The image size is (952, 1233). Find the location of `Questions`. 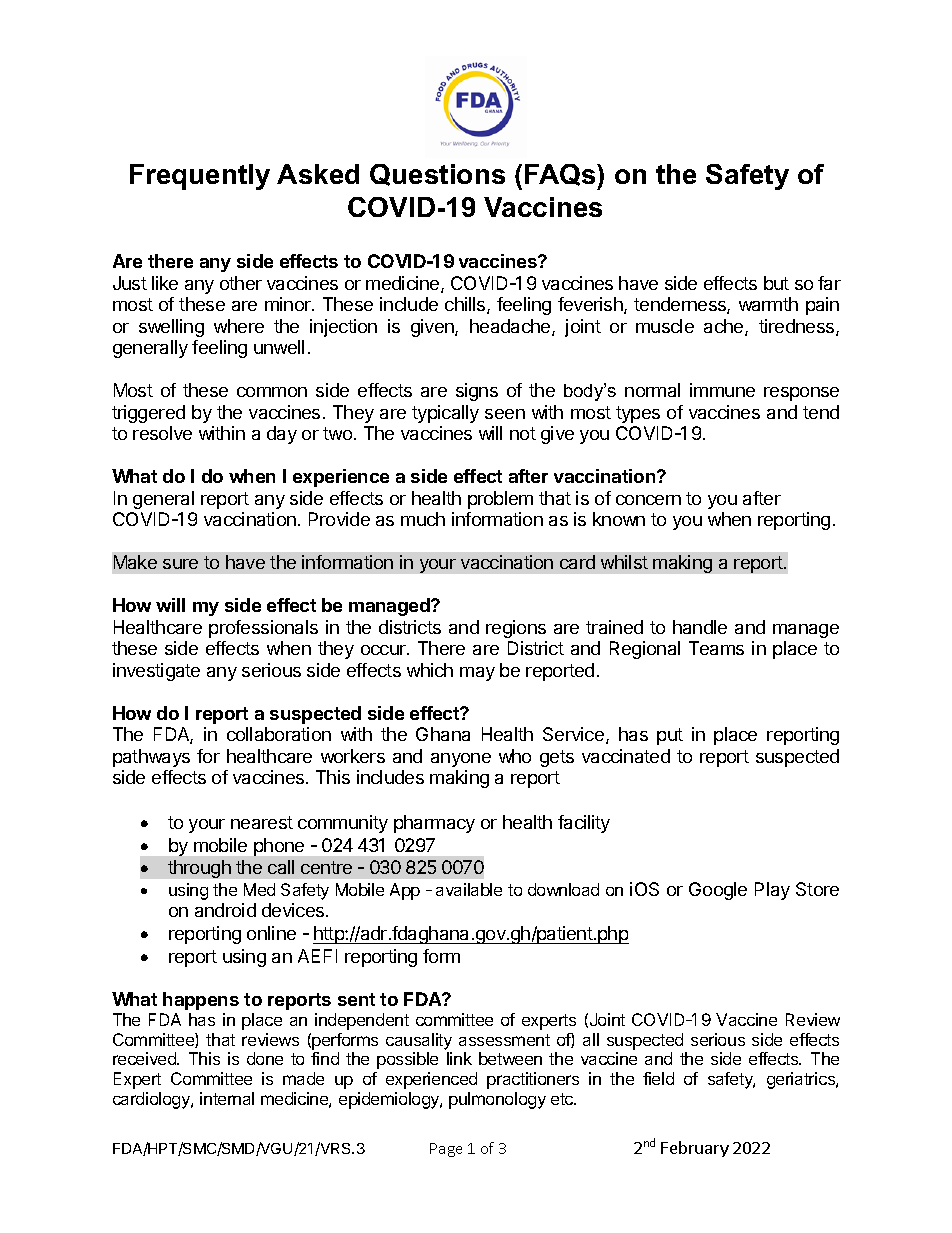

Questions is located at coordinates (437, 175).
